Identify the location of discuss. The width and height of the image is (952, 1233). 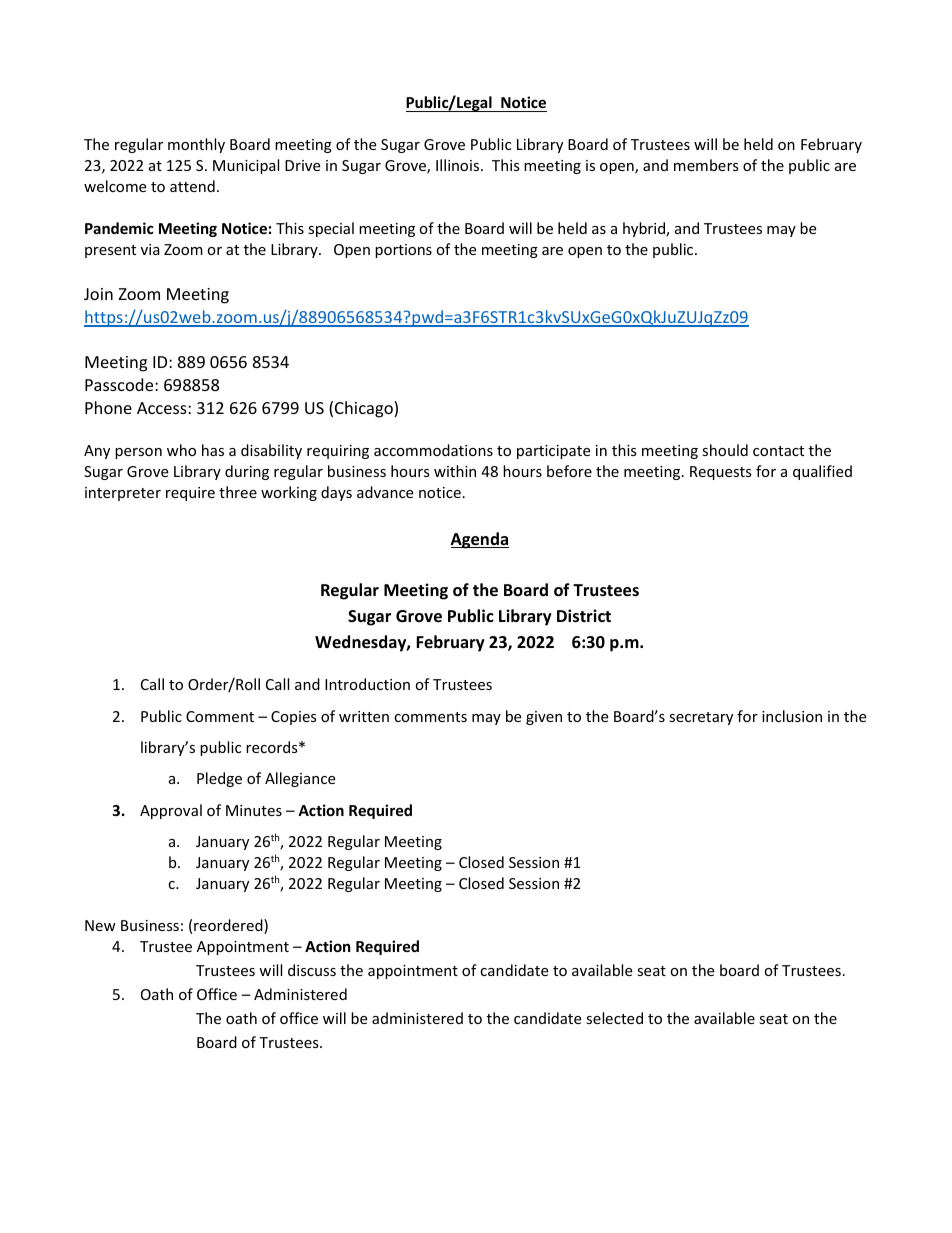
(312, 970).
